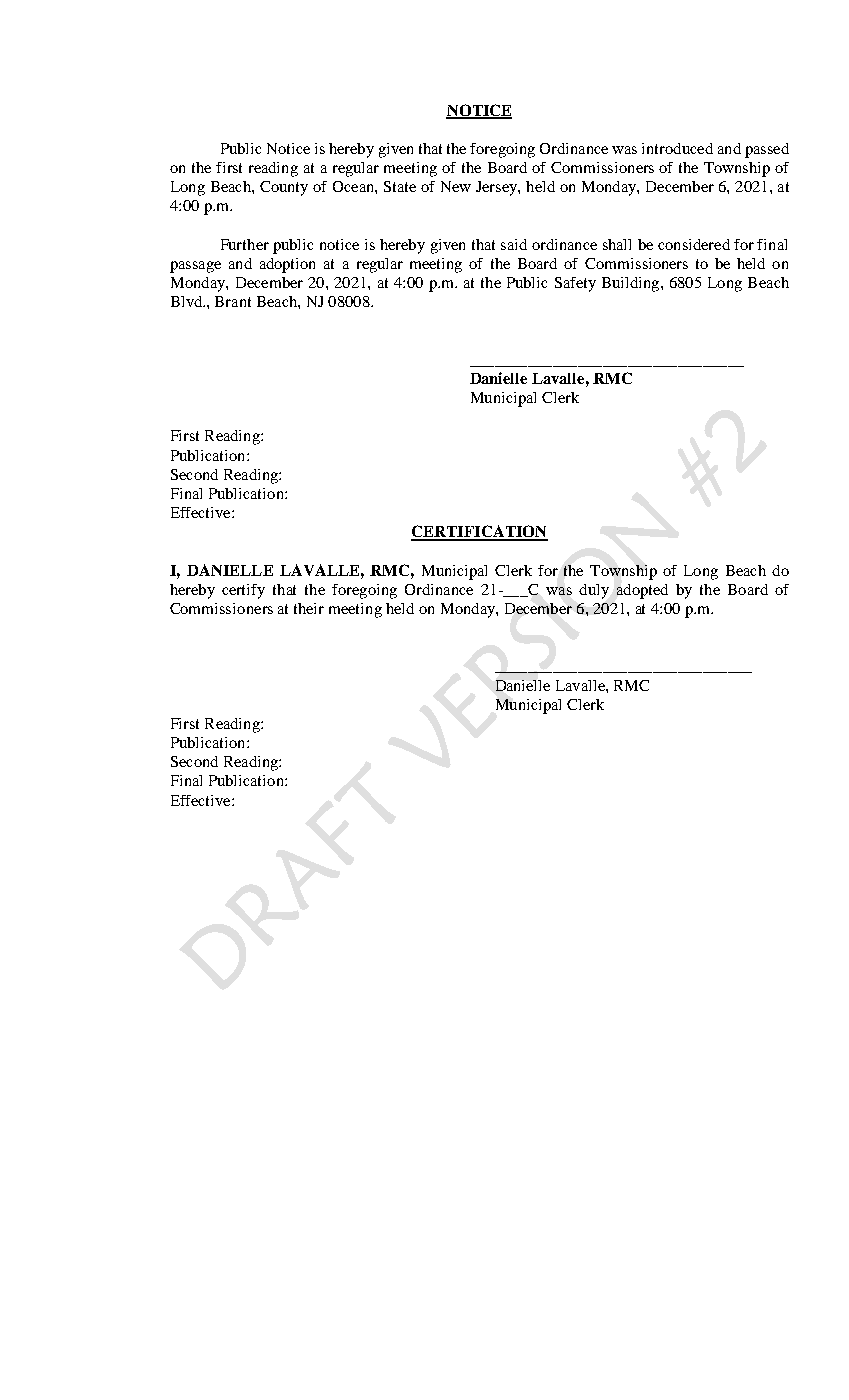 Image resolution: width=849 pixels, height=1400 pixels. Describe the element at coordinates (632, 284) in the screenshot. I see `Building` at that location.
